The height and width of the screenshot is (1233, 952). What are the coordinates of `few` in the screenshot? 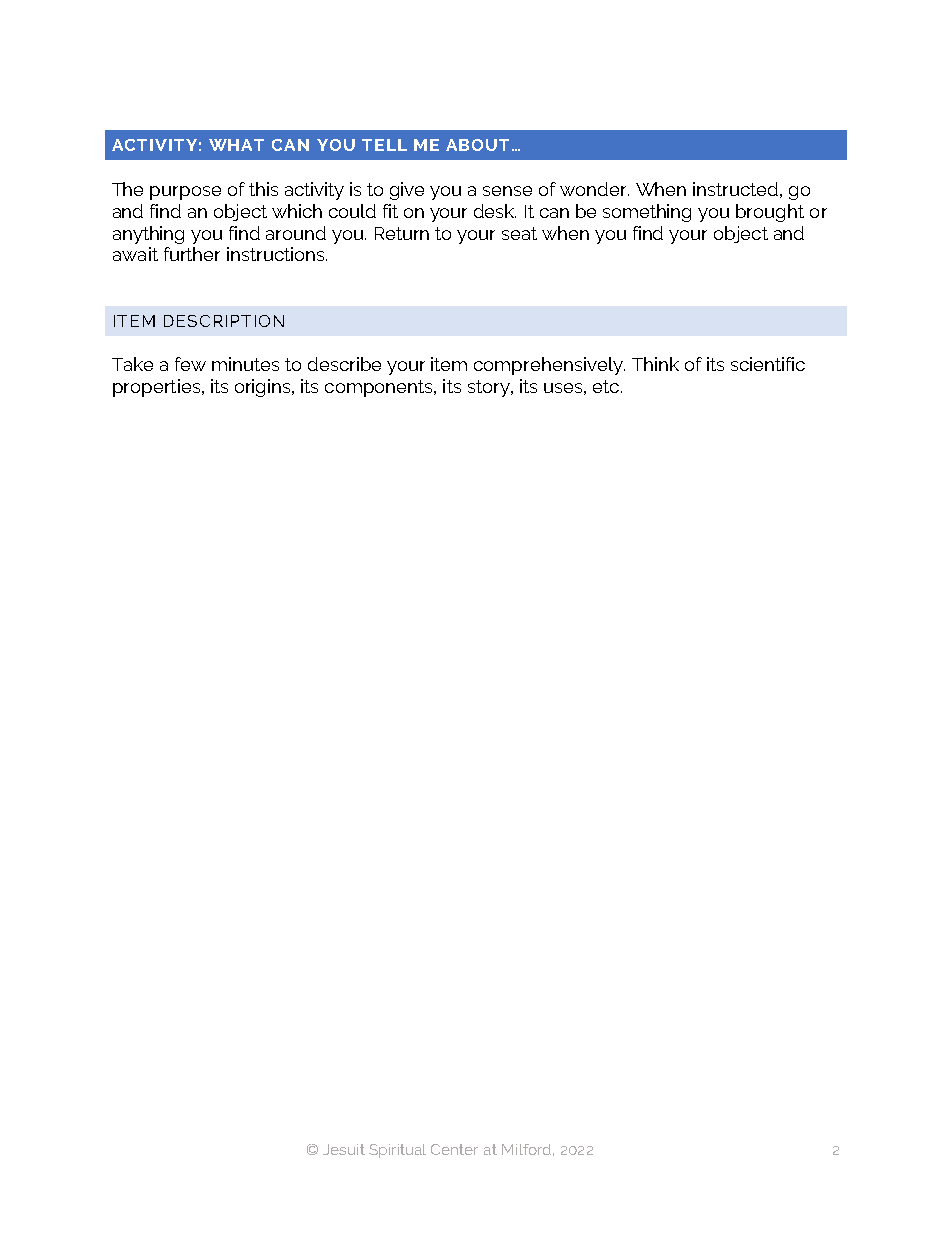 It's located at (190, 364).
